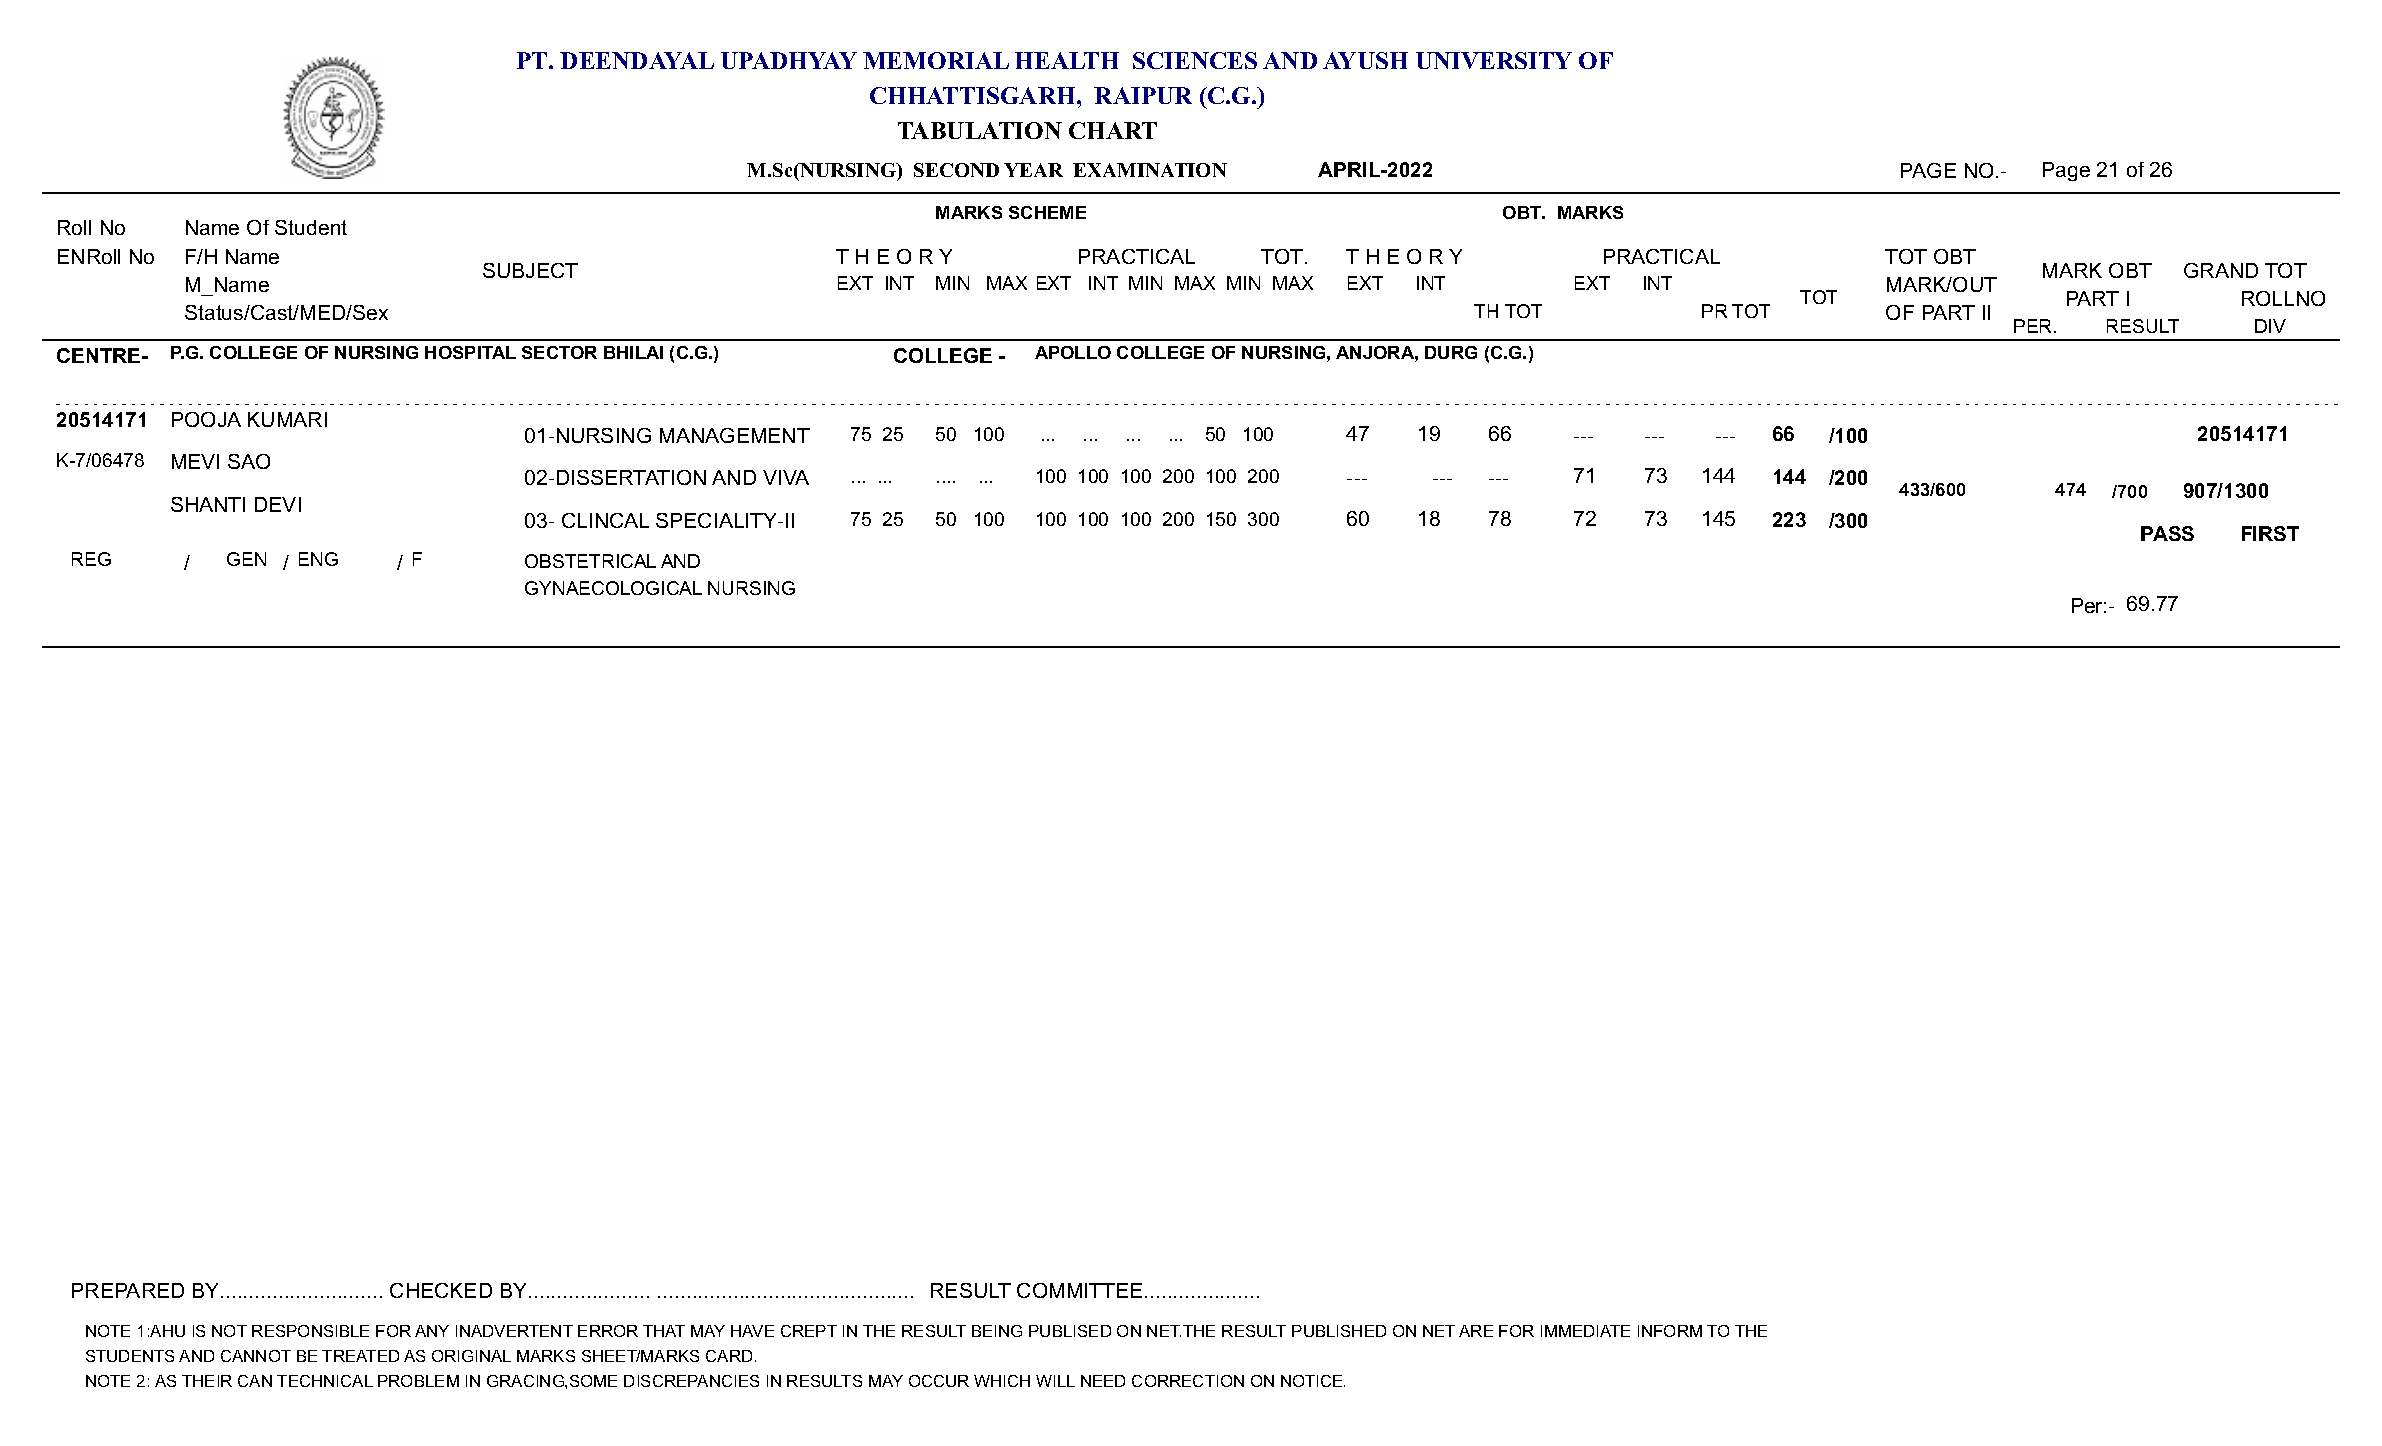 The height and width of the screenshot is (1446, 2382). I want to click on CHART, so click(1113, 130).
